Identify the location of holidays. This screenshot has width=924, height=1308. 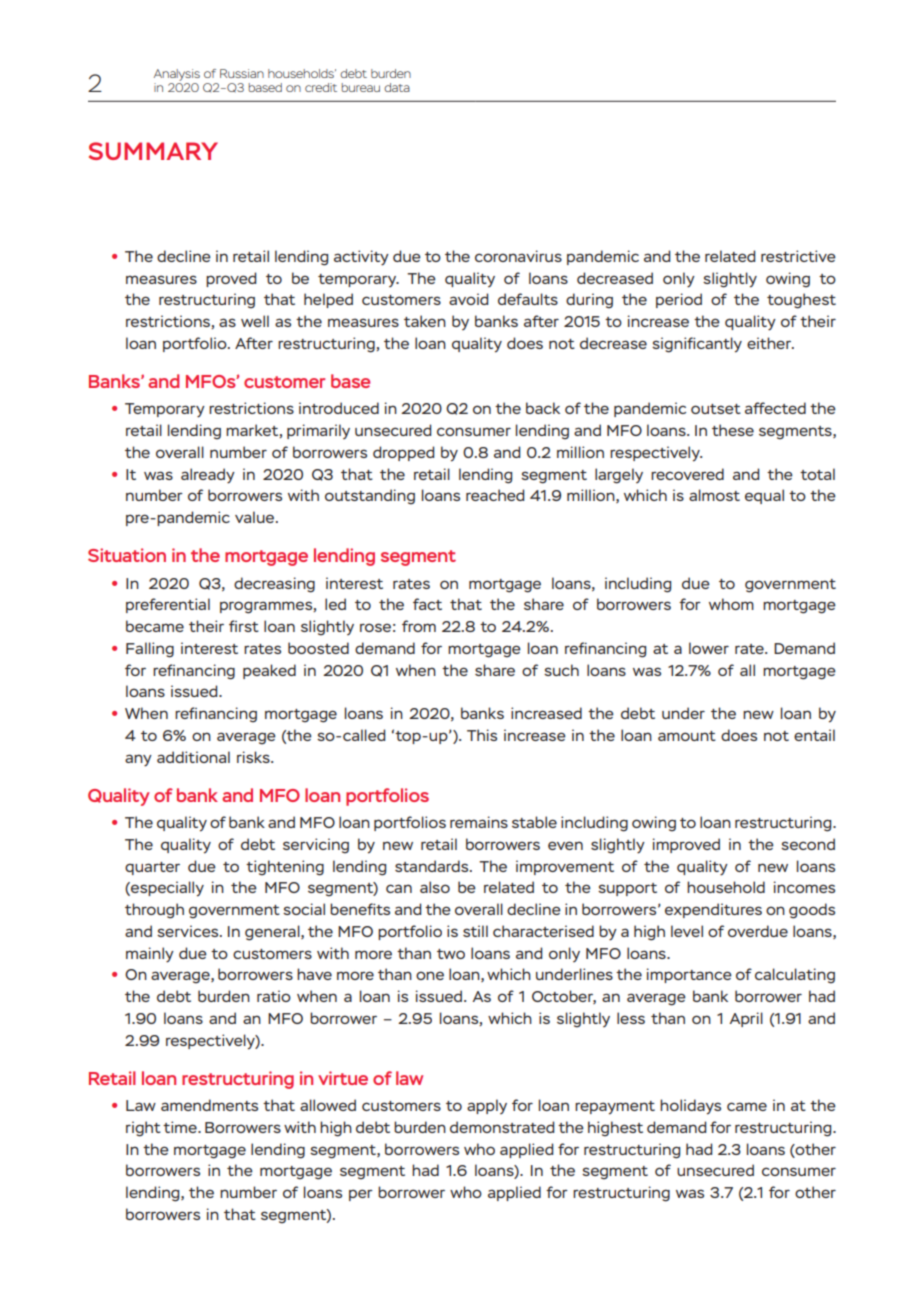
(690, 1107).
